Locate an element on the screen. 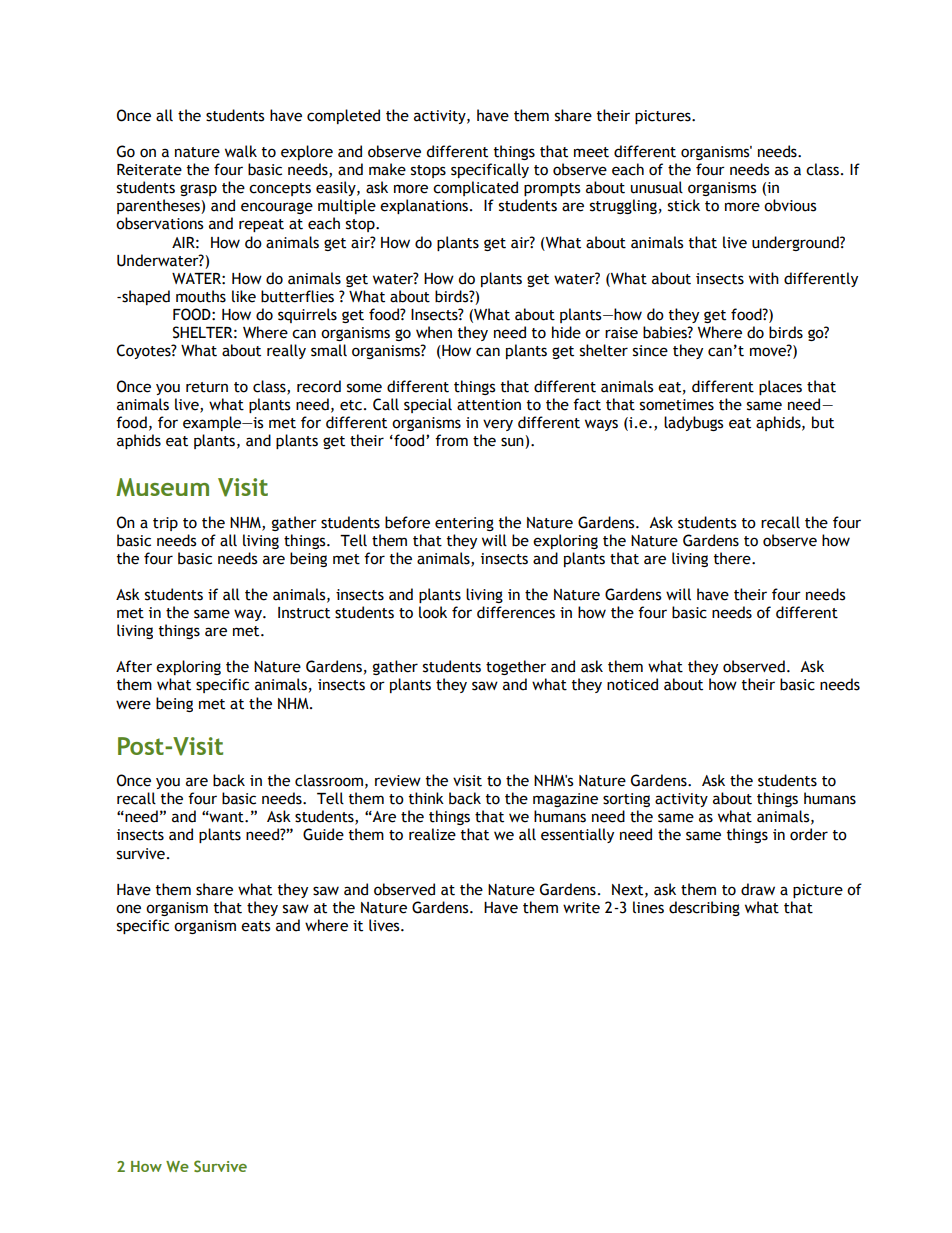 This screenshot has width=952, height=1233. eats is located at coordinates (255, 926).
